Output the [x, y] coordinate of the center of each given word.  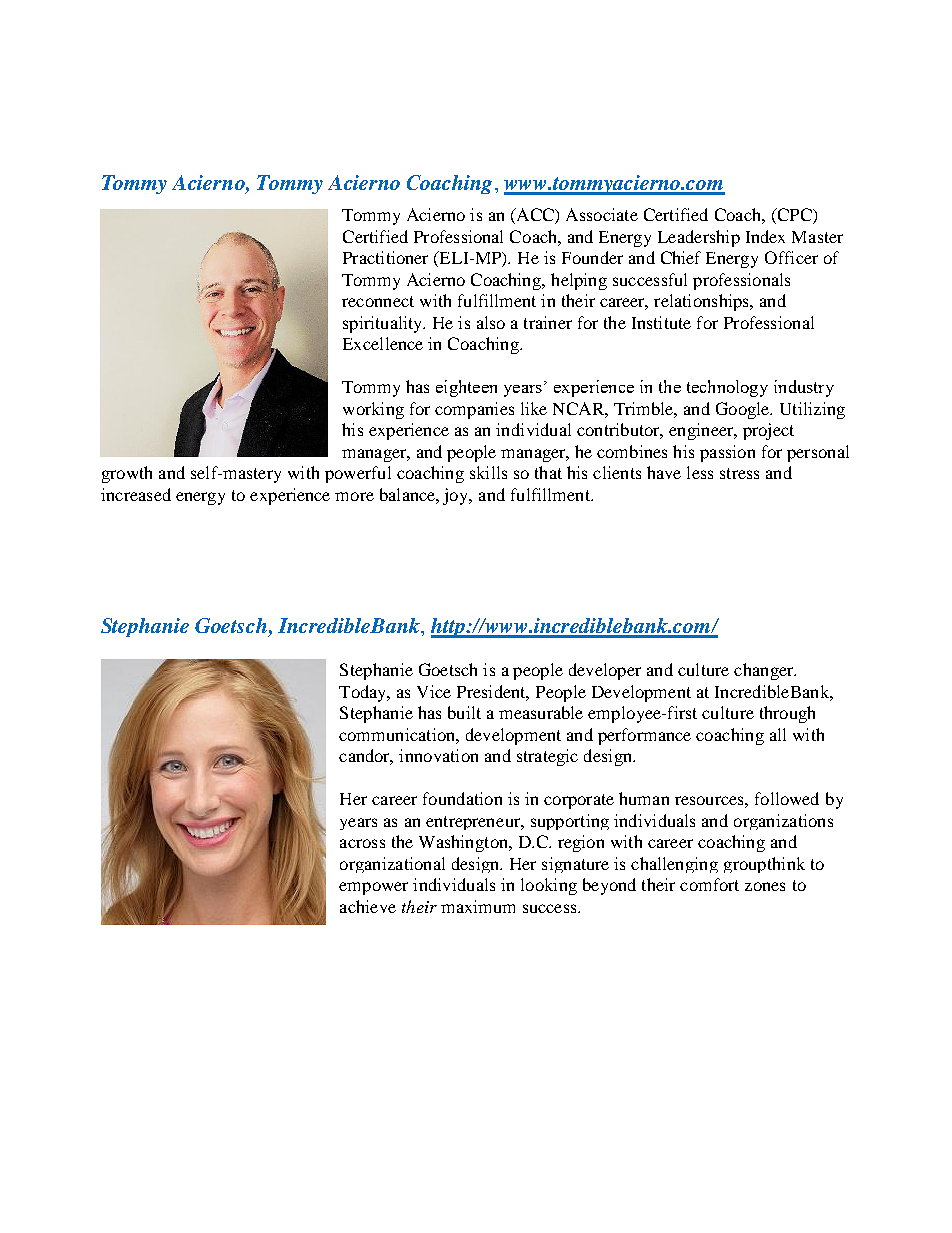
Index [765, 236]
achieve [368, 906]
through [787, 714]
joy [457, 496]
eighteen [466, 388]
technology [727, 388]
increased [136, 494]
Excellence [383, 343]
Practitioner [385, 257]
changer [765, 671]
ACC [535, 216]
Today [364, 693]
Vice [434, 691]
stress [739, 473]
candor [366, 757]
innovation [438, 755]
